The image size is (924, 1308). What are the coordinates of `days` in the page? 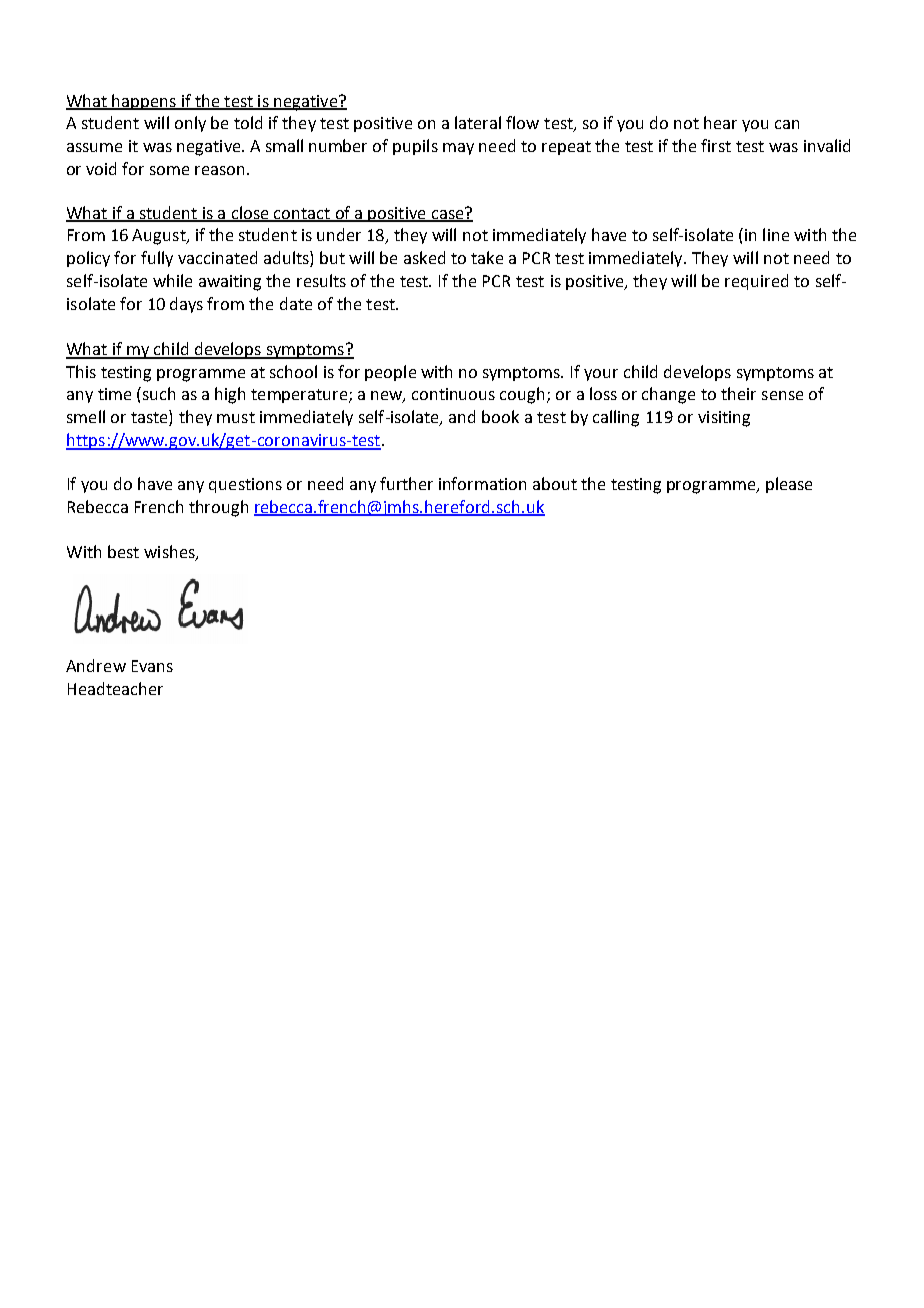 It's located at (186, 305).
